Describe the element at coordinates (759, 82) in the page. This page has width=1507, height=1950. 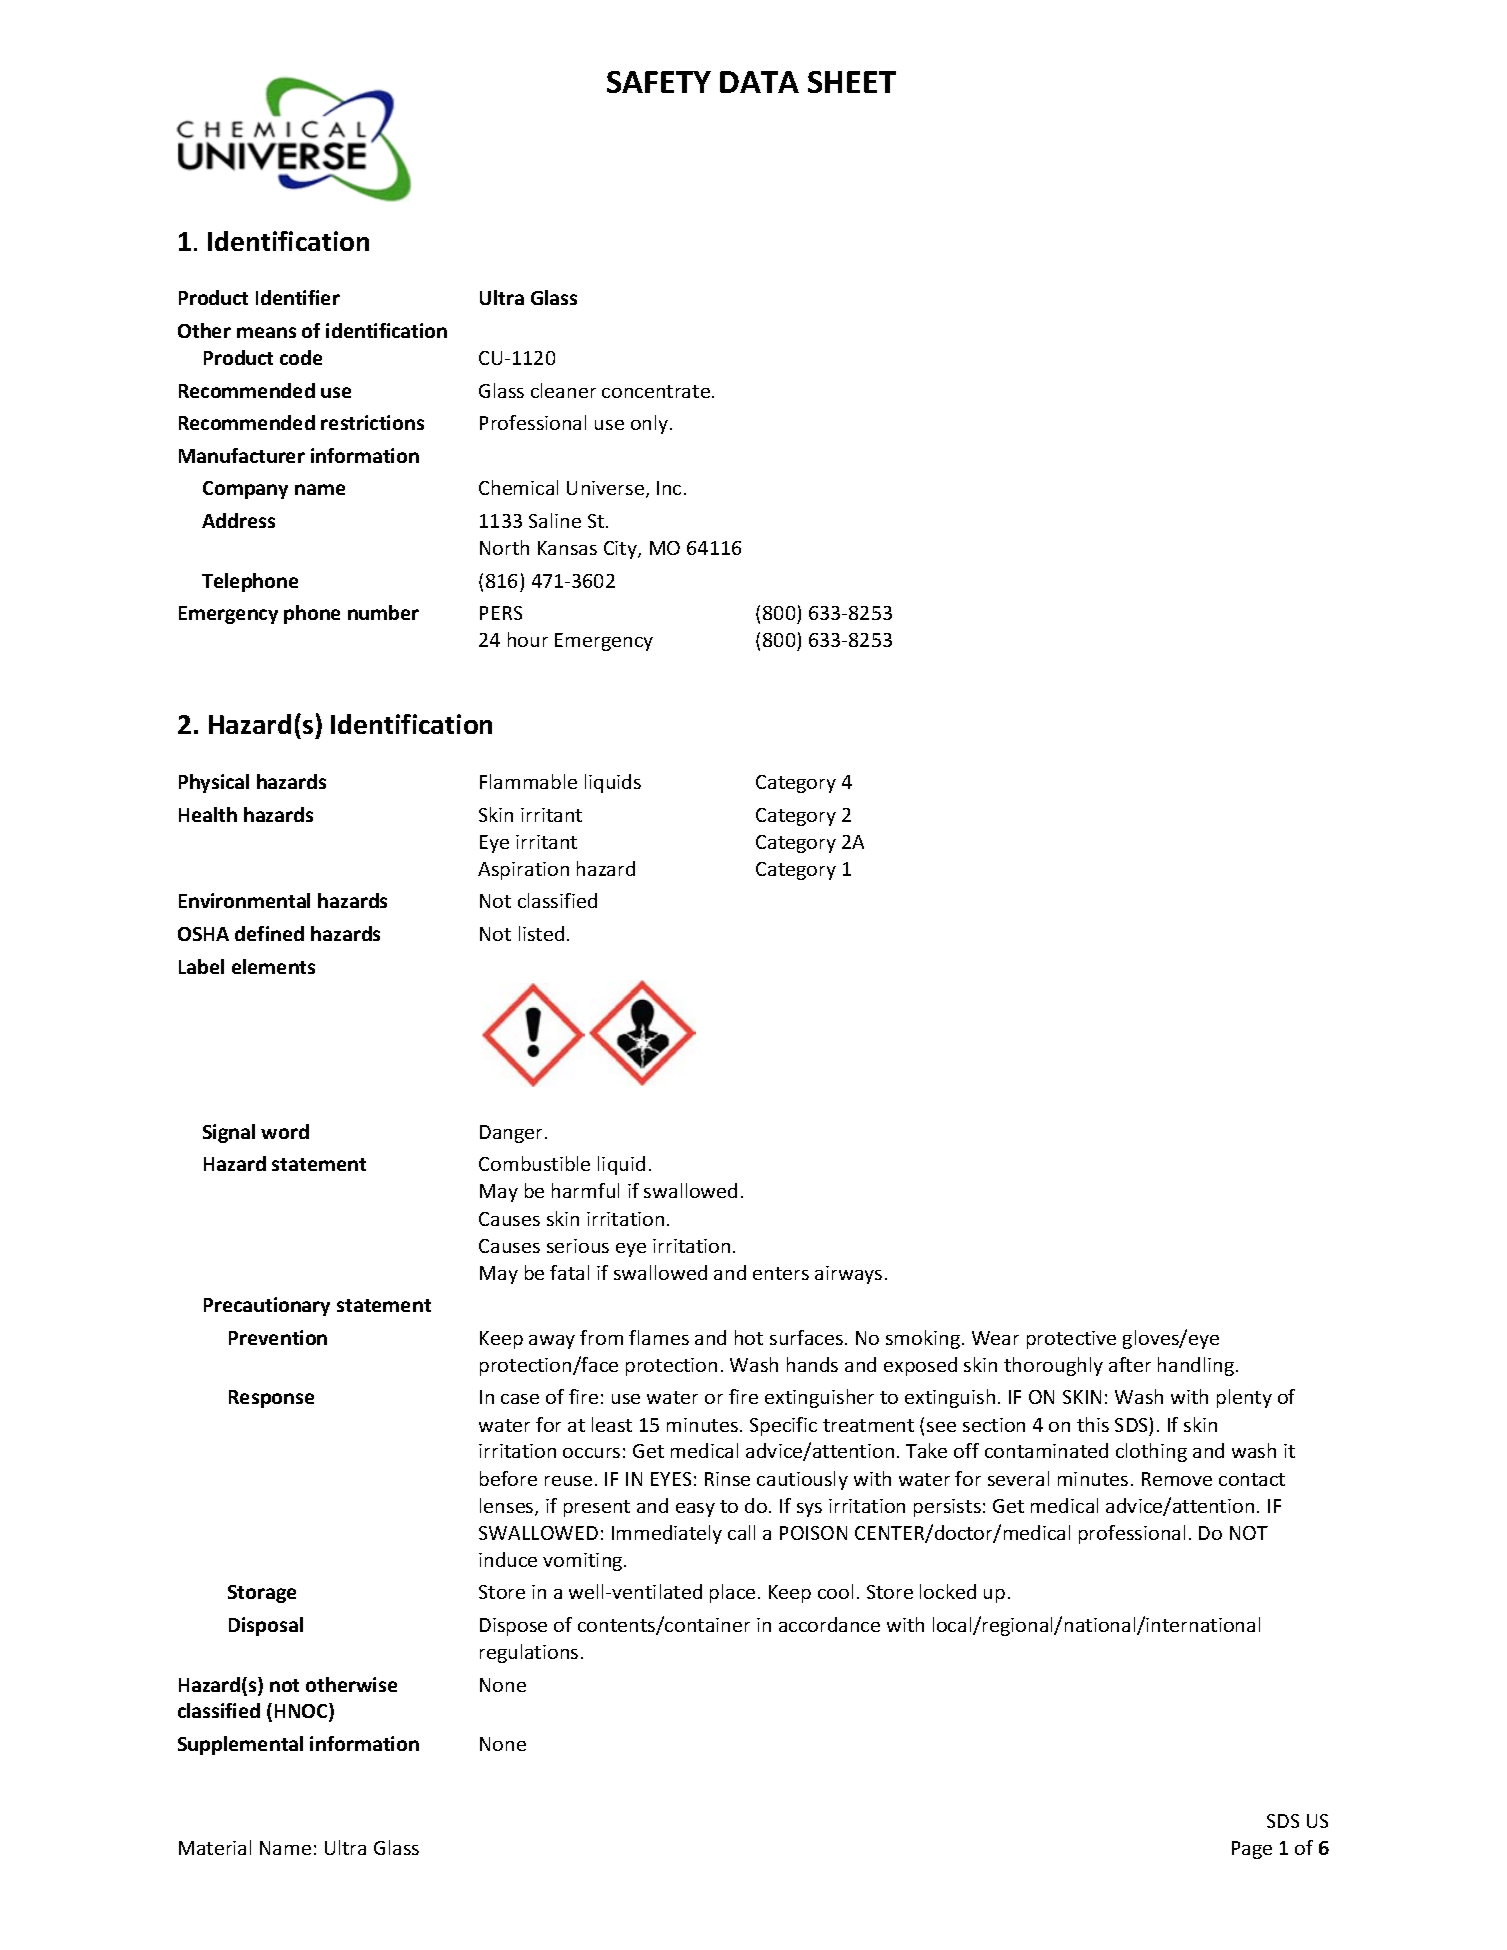
I see `DATA` at that location.
